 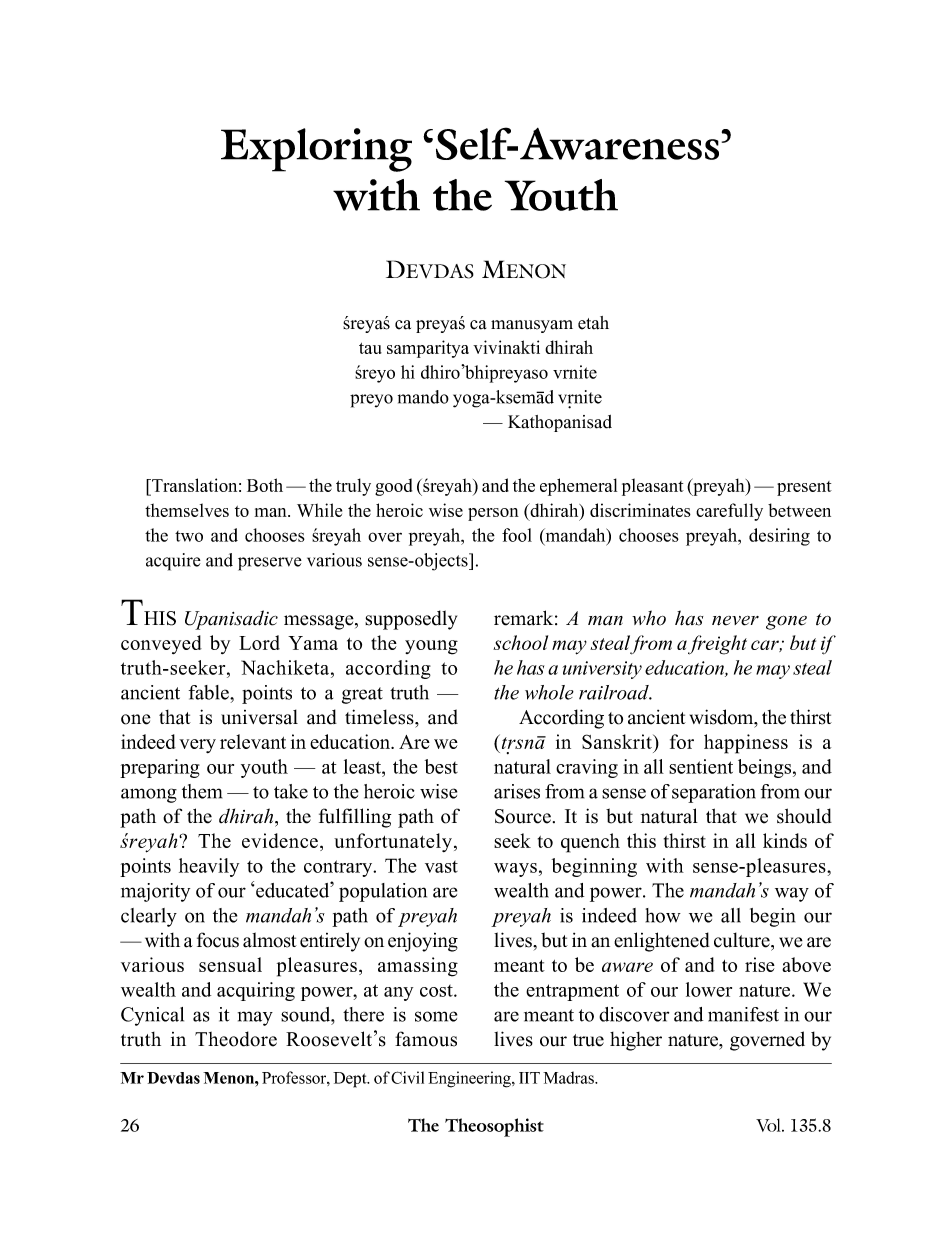 What do you see at coordinates (785, 840) in the screenshot?
I see `kinds` at bounding box center [785, 840].
